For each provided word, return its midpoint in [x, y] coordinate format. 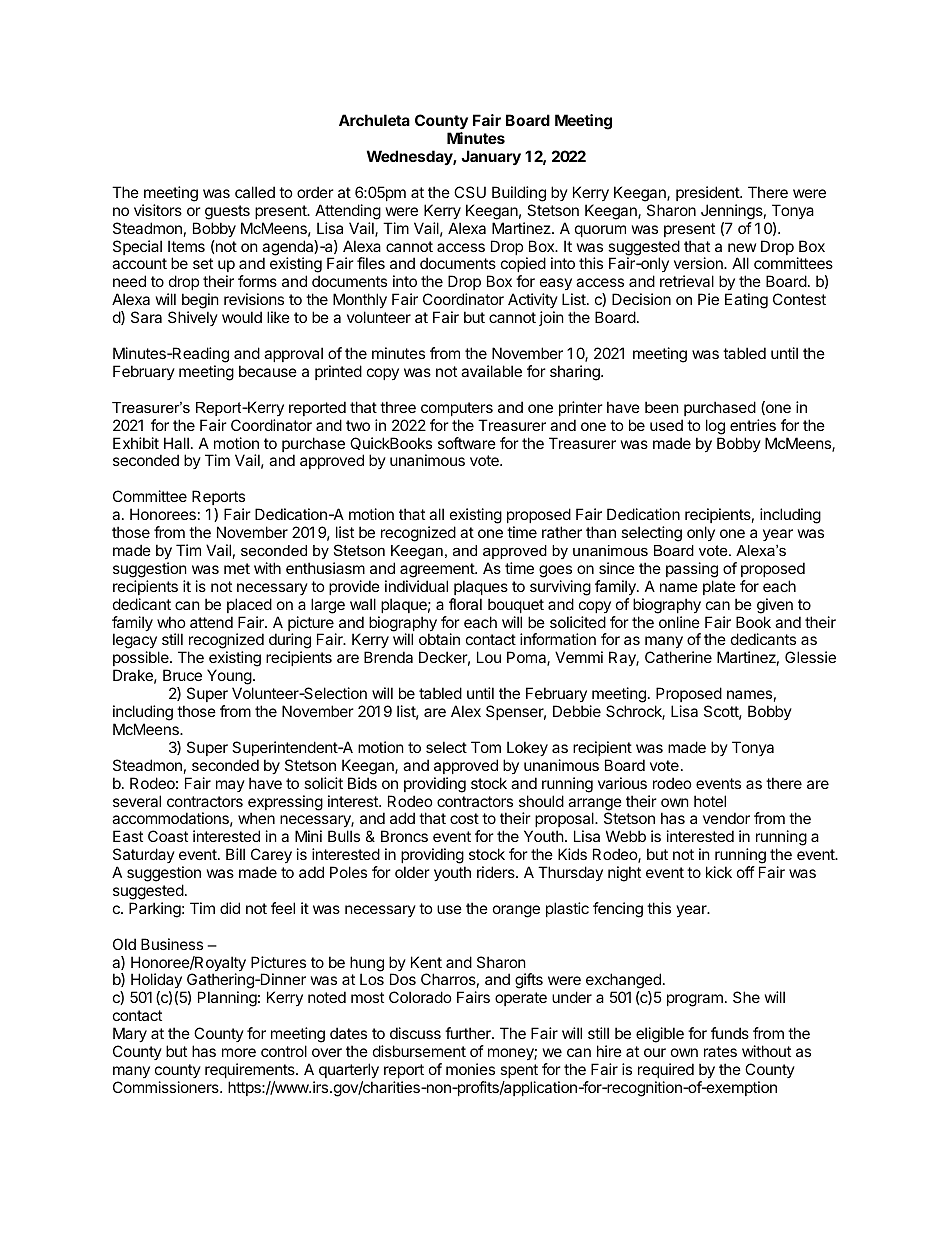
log [715, 427]
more [239, 1052]
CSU [470, 192]
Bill [235, 854]
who [171, 622]
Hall [176, 443]
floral [465, 604]
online [679, 622]
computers [457, 409]
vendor [726, 818]
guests [227, 212]
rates [720, 1051]
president [708, 193]
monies [470, 1069]
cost [464, 818]
